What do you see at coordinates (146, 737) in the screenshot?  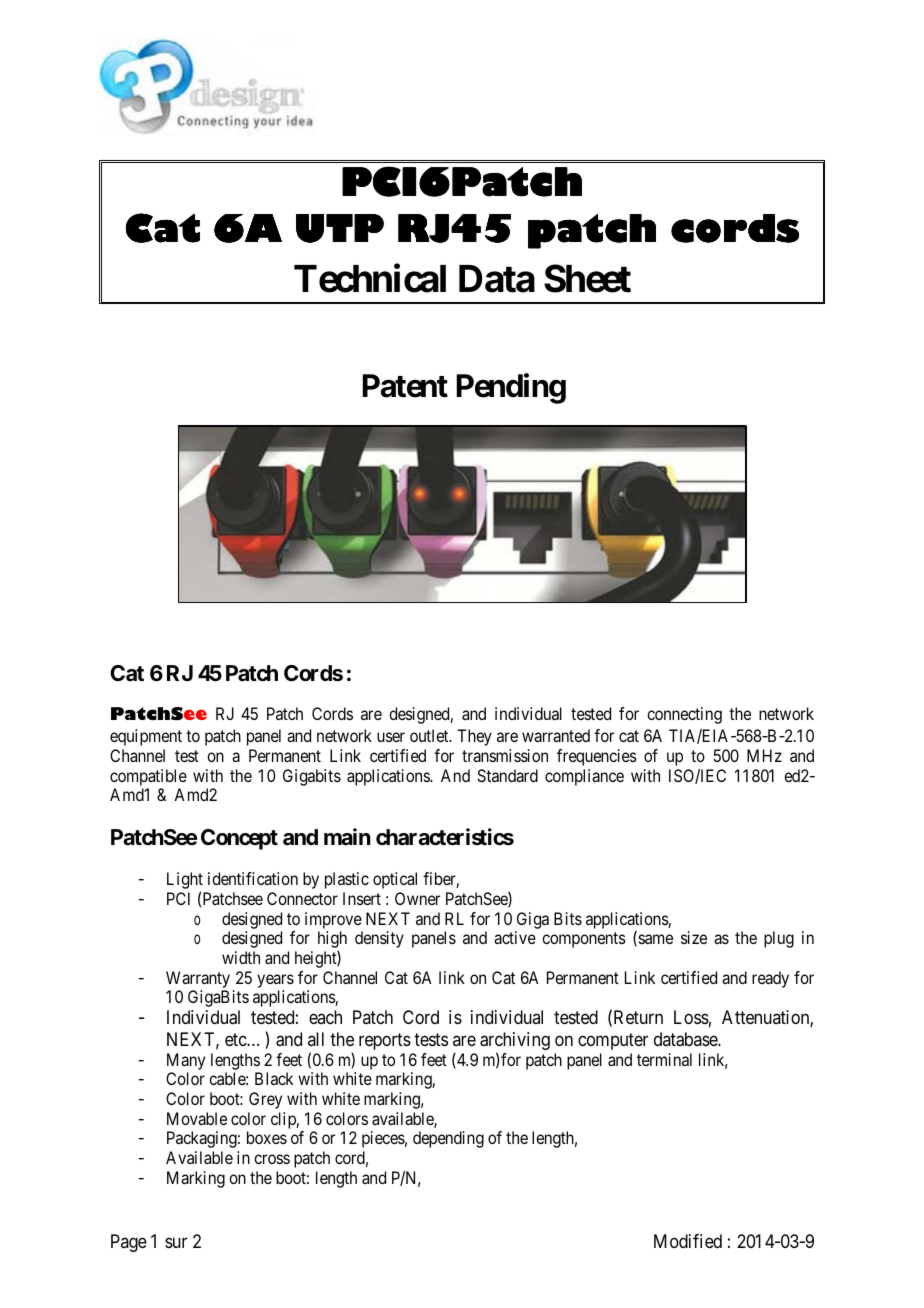 I see `equipment` at bounding box center [146, 737].
